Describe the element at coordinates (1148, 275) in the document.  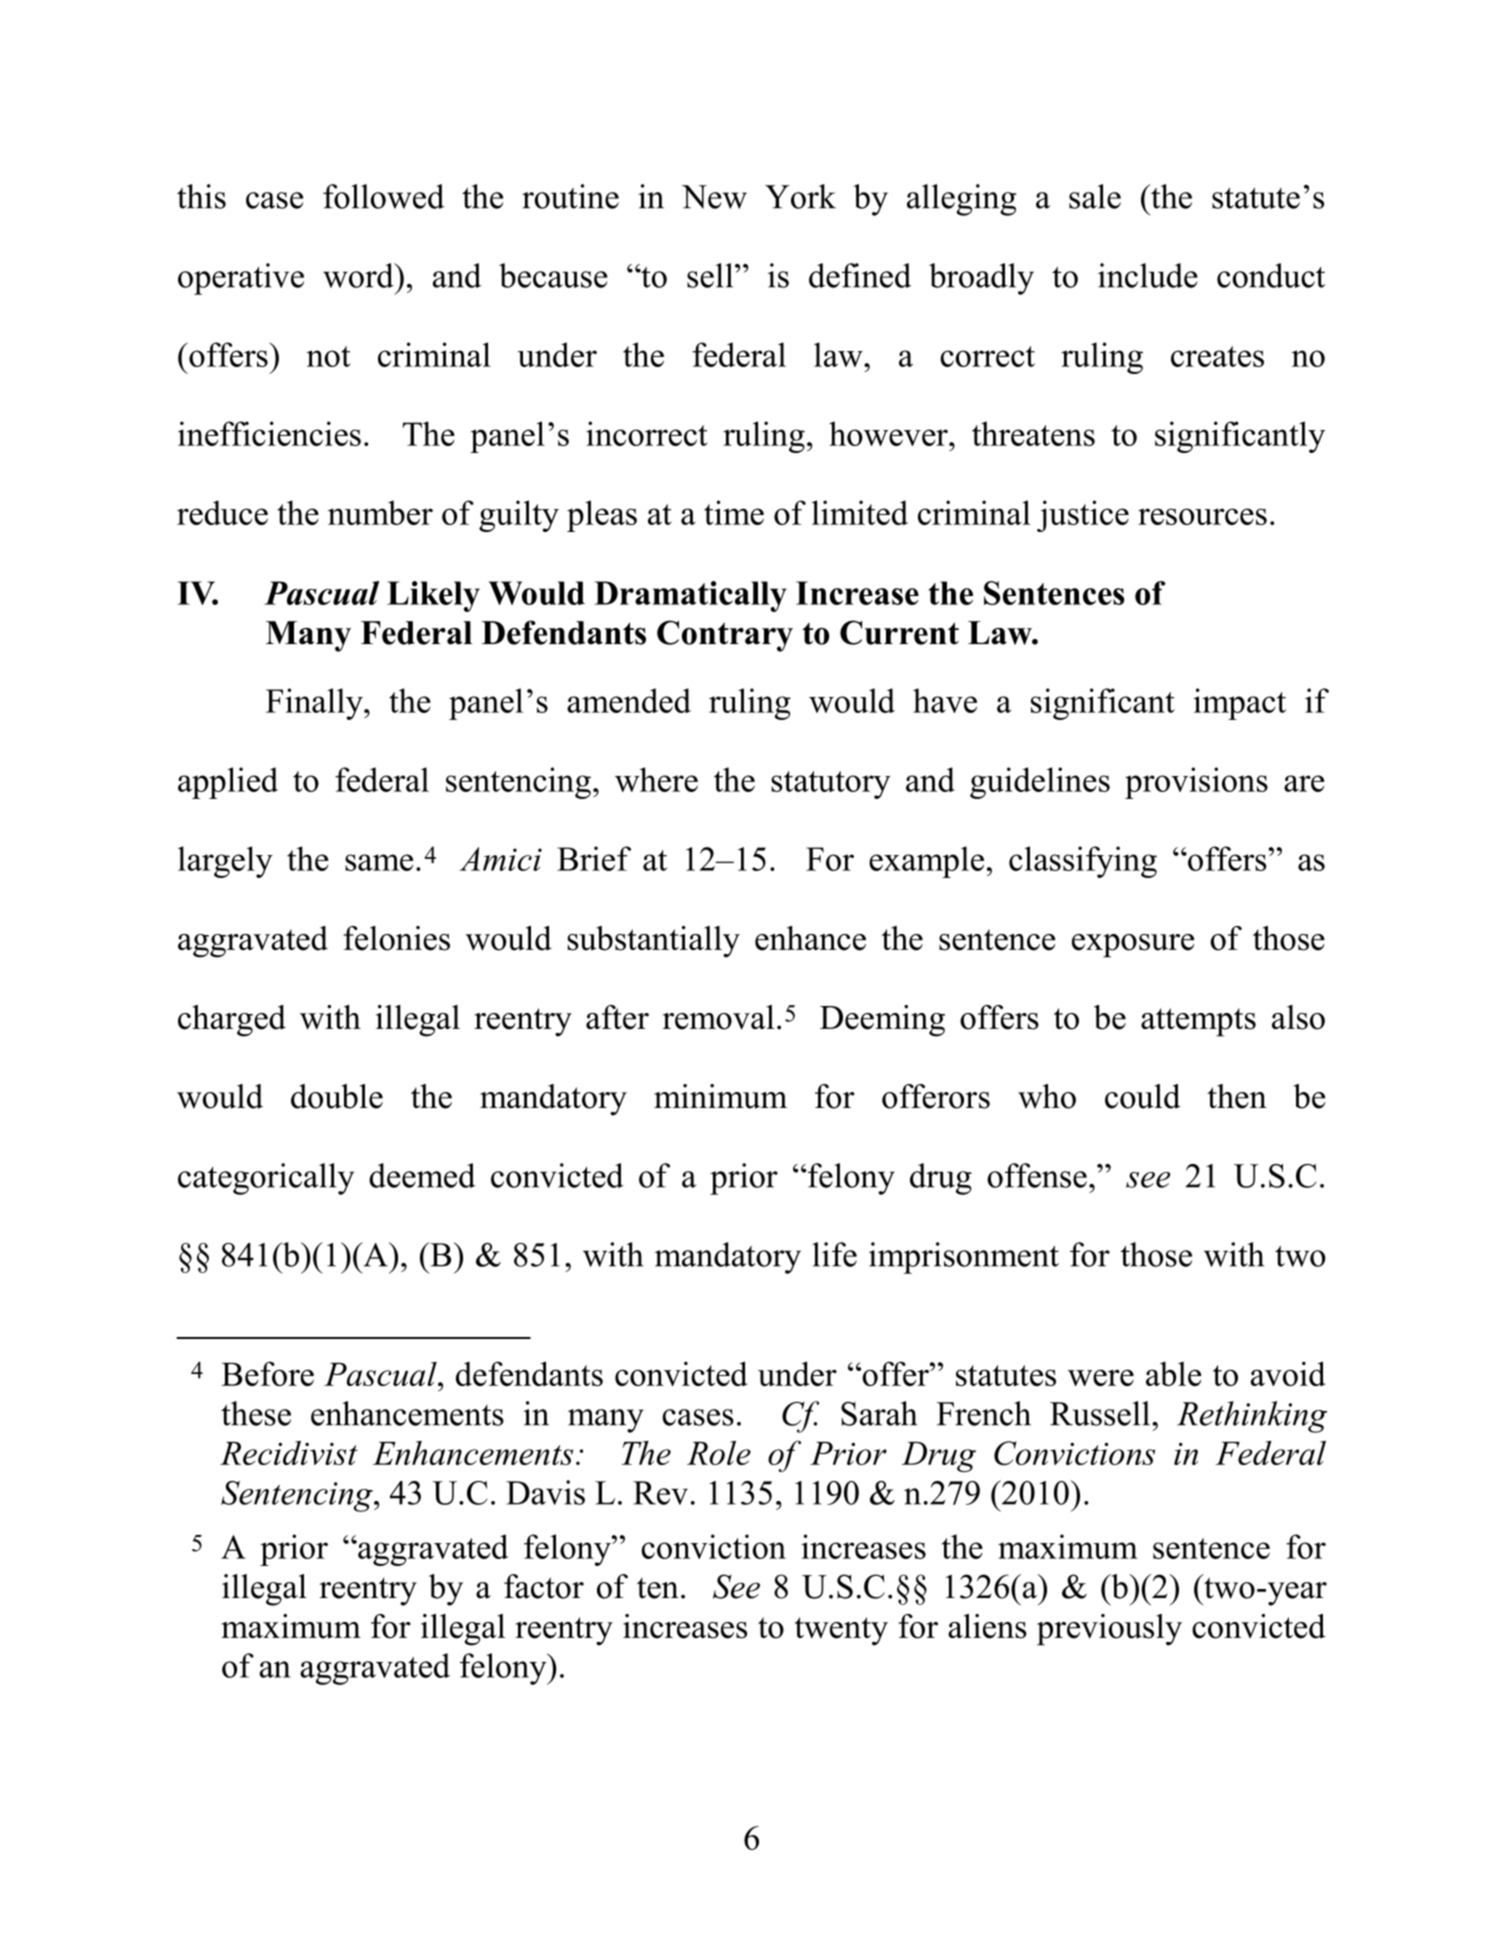
I see `include` at that location.
